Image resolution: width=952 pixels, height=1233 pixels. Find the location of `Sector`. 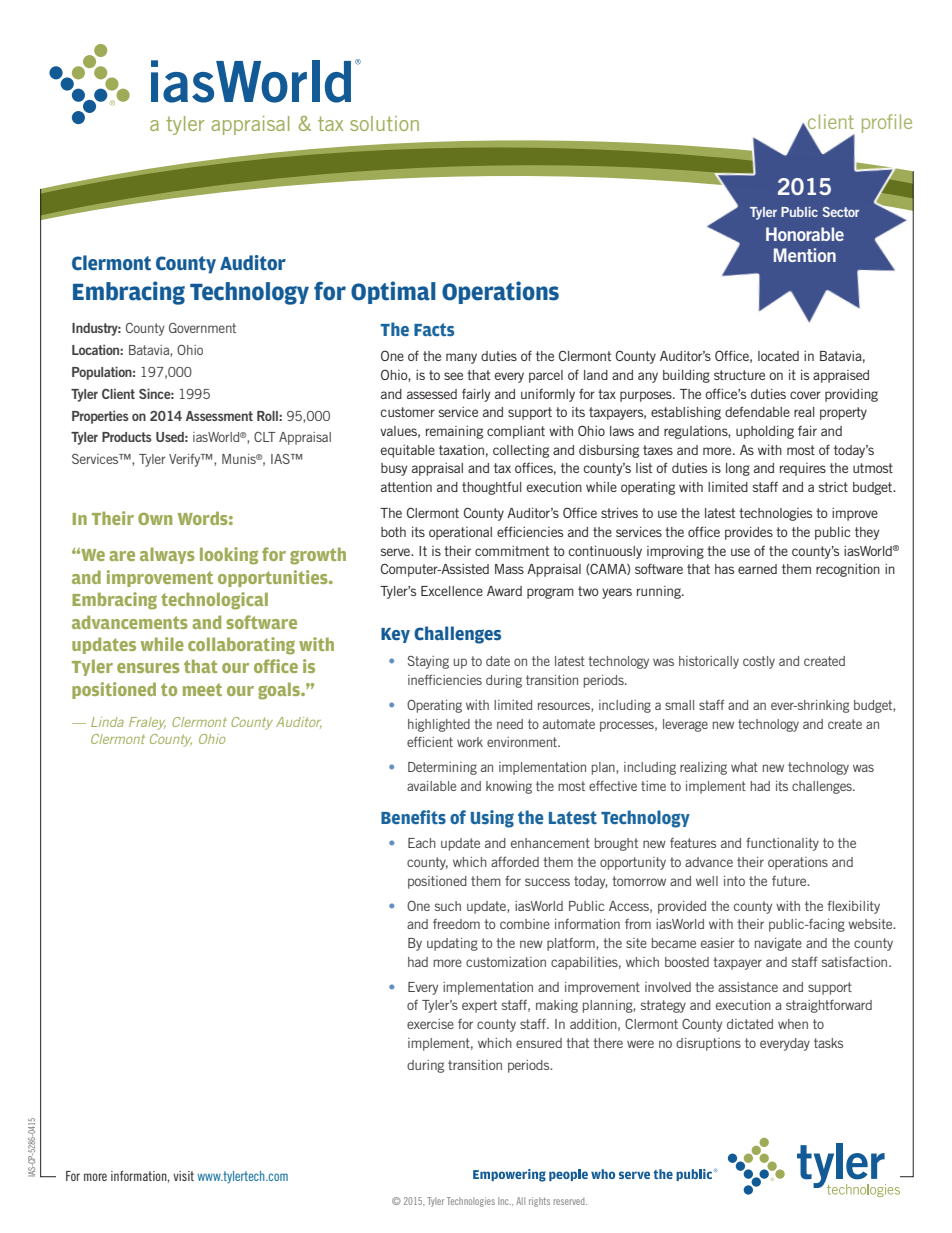

Sector is located at coordinates (841, 212).
